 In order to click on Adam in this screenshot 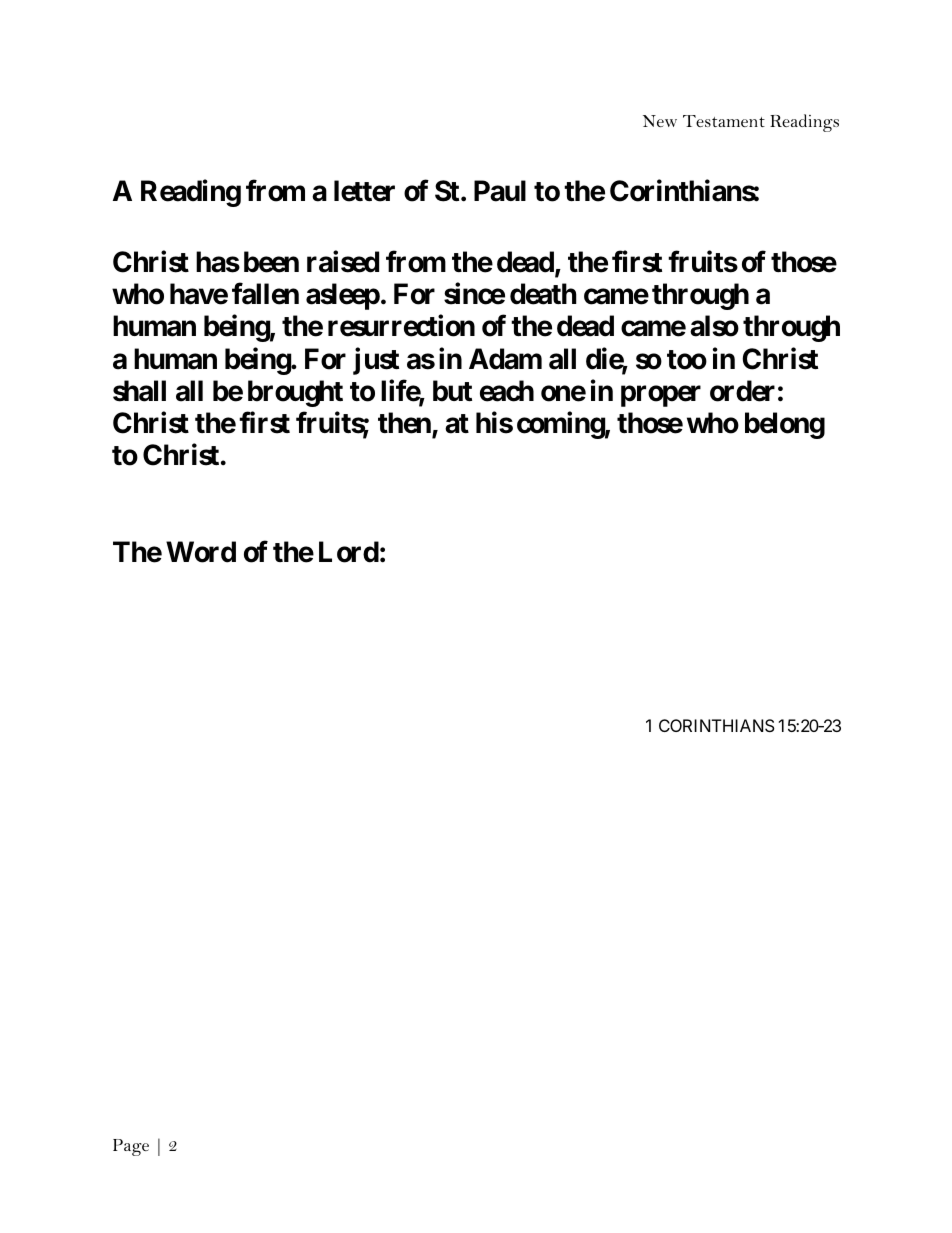, I will do `click(505, 359)`.
